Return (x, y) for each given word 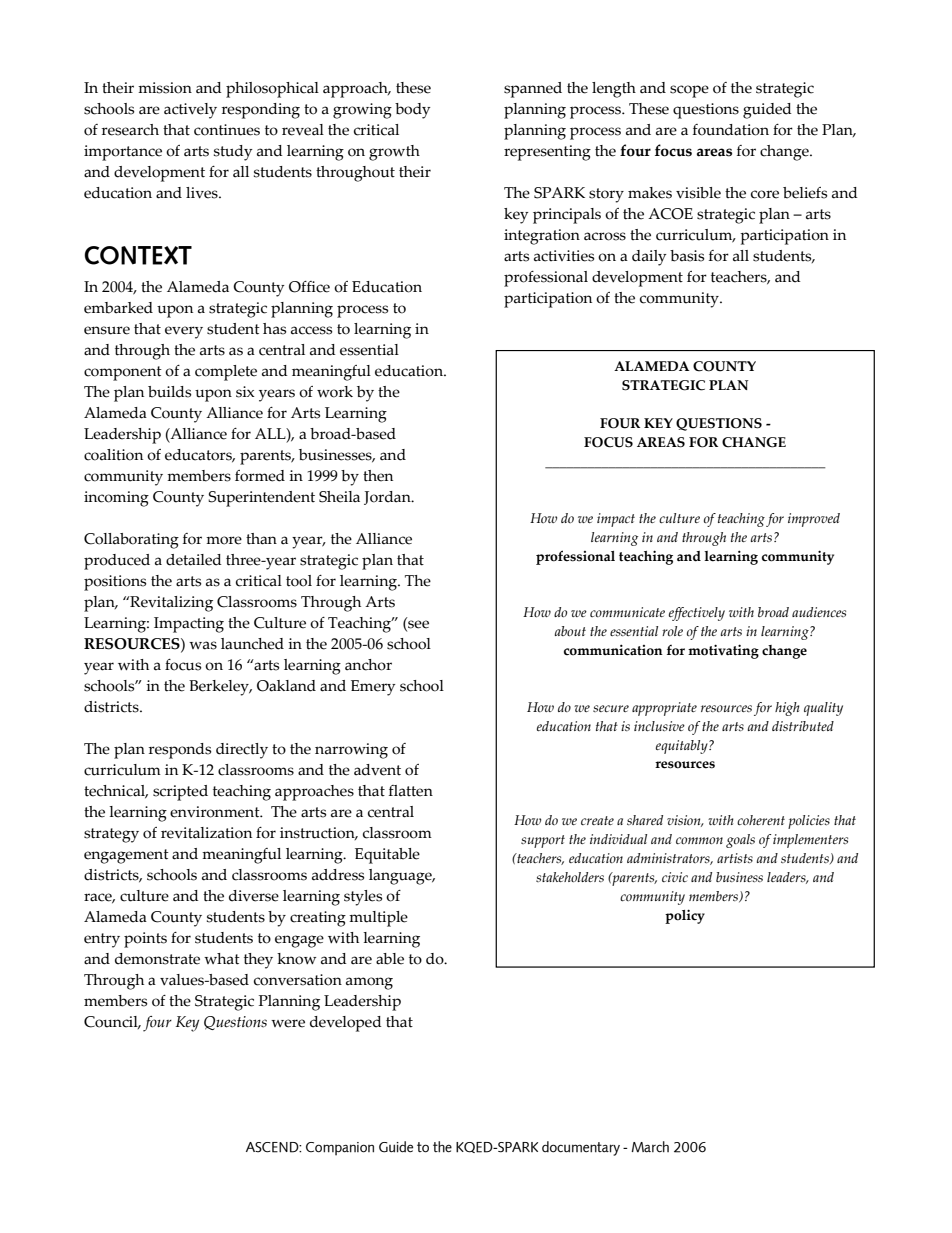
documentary (581, 1148)
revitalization (206, 833)
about (570, 631)
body (413, 111)
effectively (697, 614)
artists (735, 858)
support (543, 841)
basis (687, 256)
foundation (731, 130)
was (203, 645)
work (335, 392)
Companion (340, 1149)
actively (190, 111)
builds (169, 392)
